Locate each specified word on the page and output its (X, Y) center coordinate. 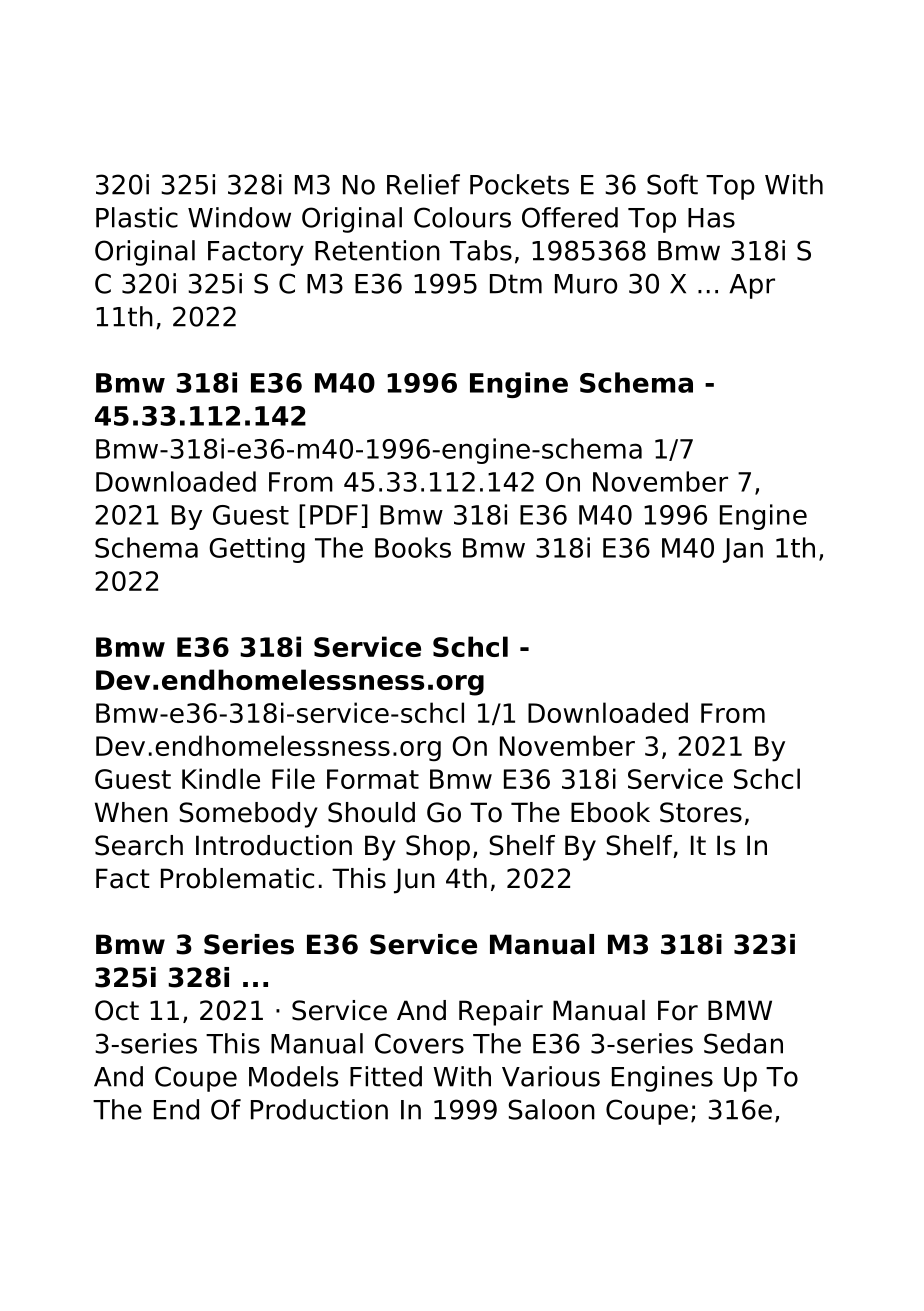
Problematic (237, 878)
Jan (743, 550)
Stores (701, 812)
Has (711, 218)
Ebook (610, 812)
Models (294, 1076)
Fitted (386, 1076)
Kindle (221, 778)
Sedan (743, 1043)
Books (413, 547)
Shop (438, 848)
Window (239, 217)
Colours (462, 217)
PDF (334, 515)
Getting (257, 550)
